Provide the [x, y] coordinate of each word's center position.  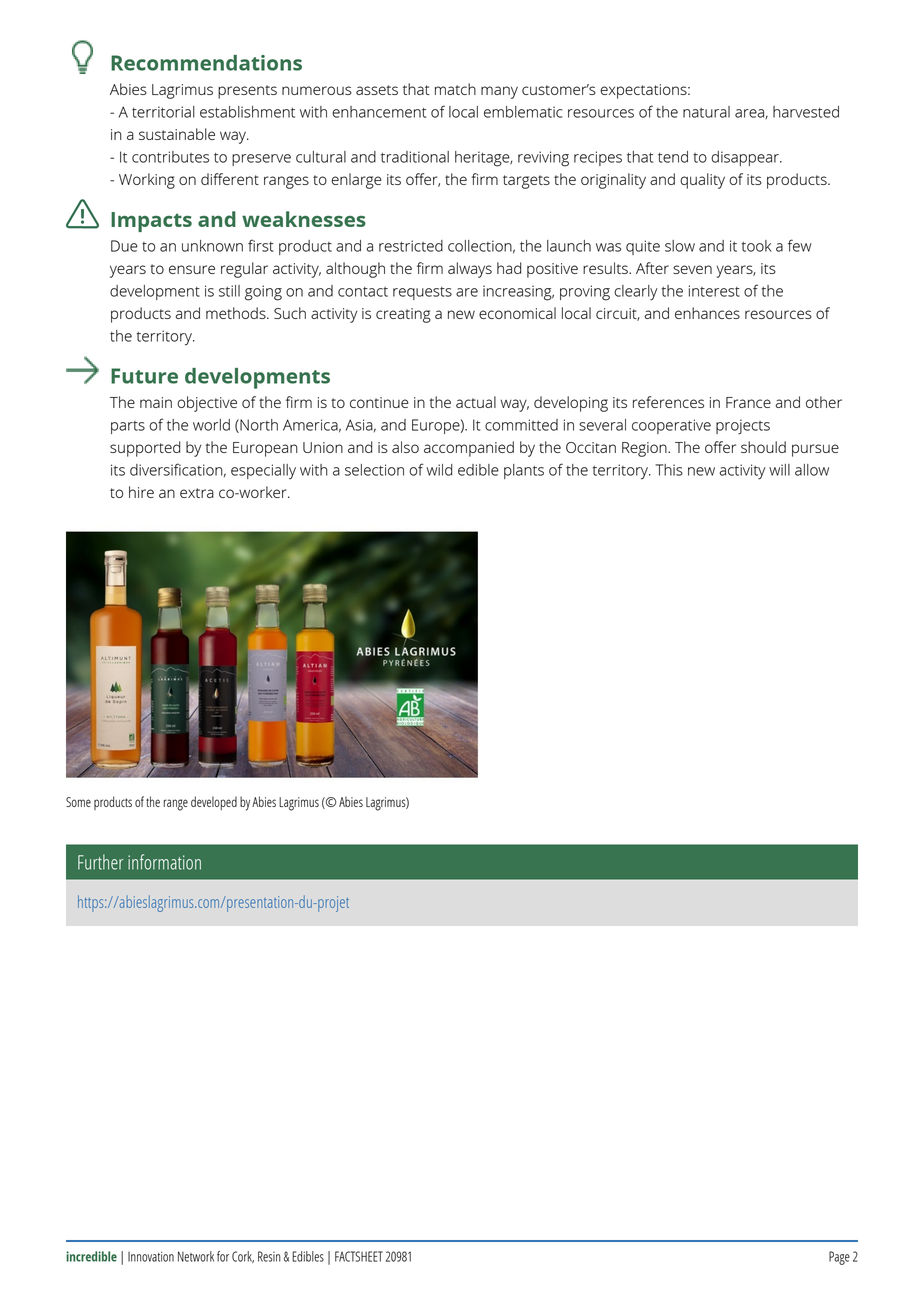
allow [812, 470]
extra [197, 493]
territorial [163, 112]
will [779, 470]
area [750, 114]
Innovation [151, 1256]
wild [439, 470]
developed [214, 803]
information [164, 862]
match [455, 89]
